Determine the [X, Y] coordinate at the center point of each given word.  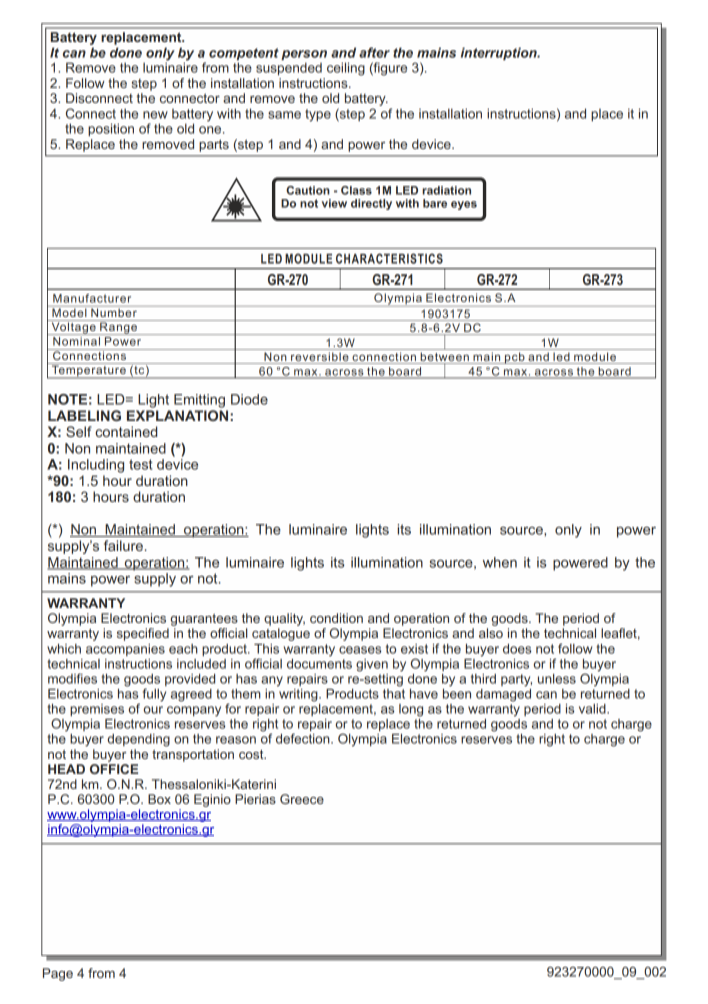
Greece [302, 799]
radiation [446, 190]
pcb [515, 358]
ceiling [346, 69]
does [517, 649]
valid [593, 709]
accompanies [125, 650]
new [155, 115]
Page [58, 974]
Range [118, 327]
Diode [249, 399]
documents [319, 662]
